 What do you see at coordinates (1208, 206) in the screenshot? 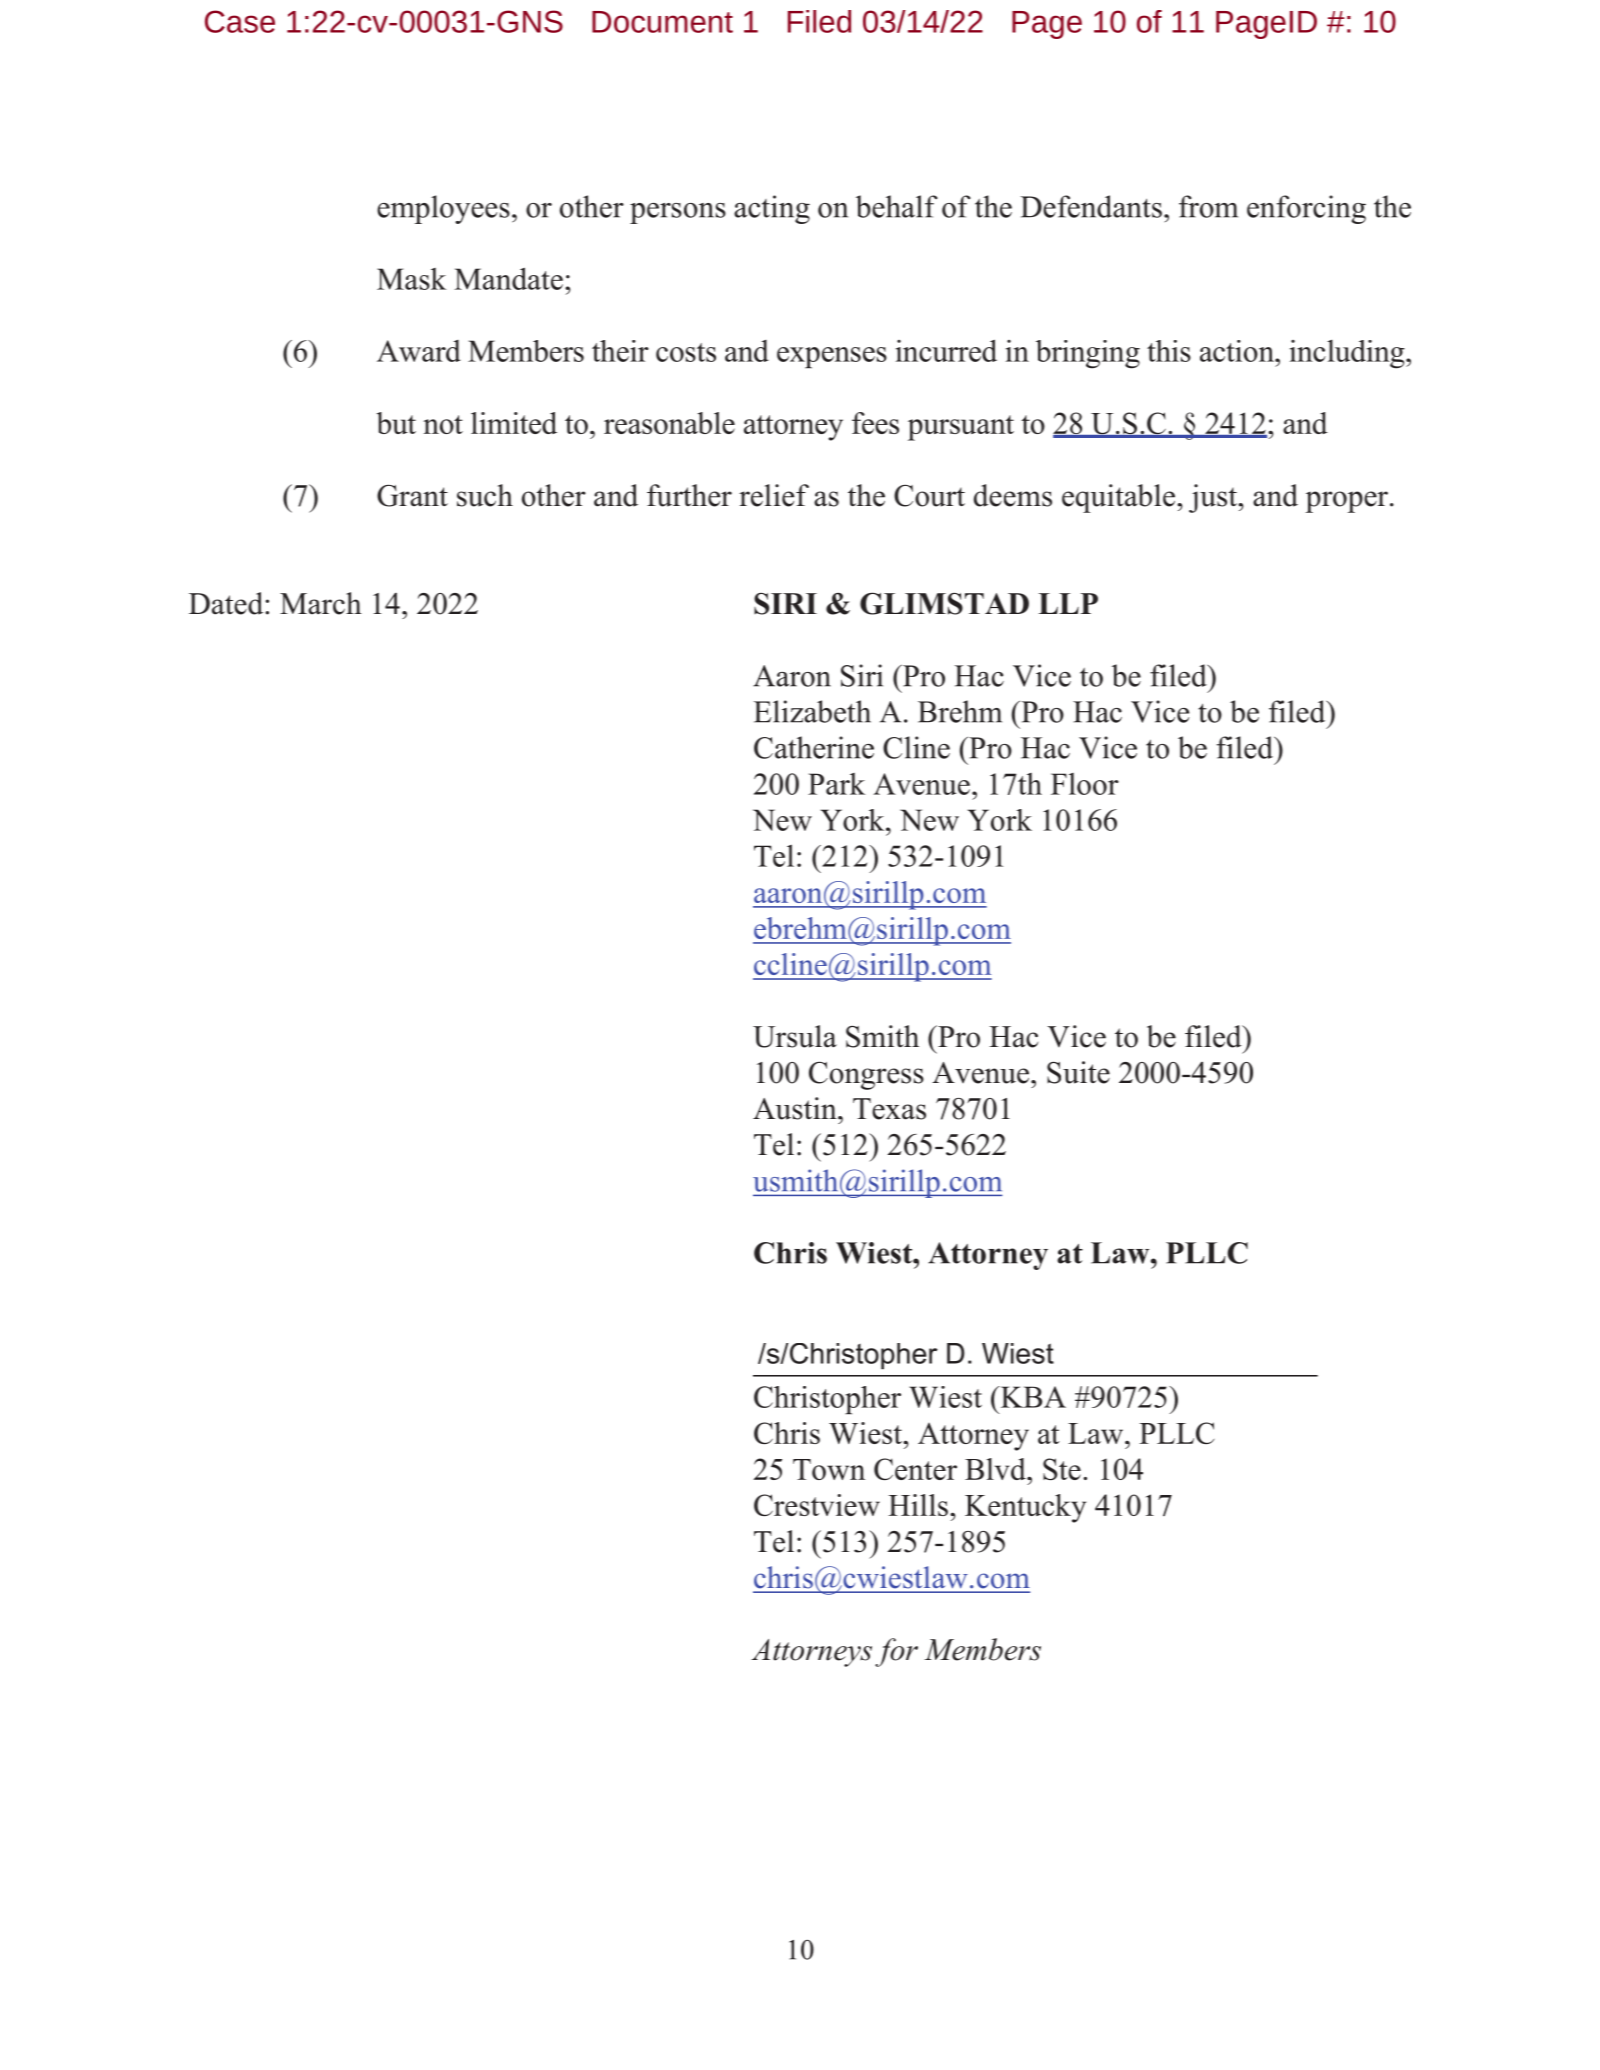
I see `from` at bounding box center [1208, 206].
